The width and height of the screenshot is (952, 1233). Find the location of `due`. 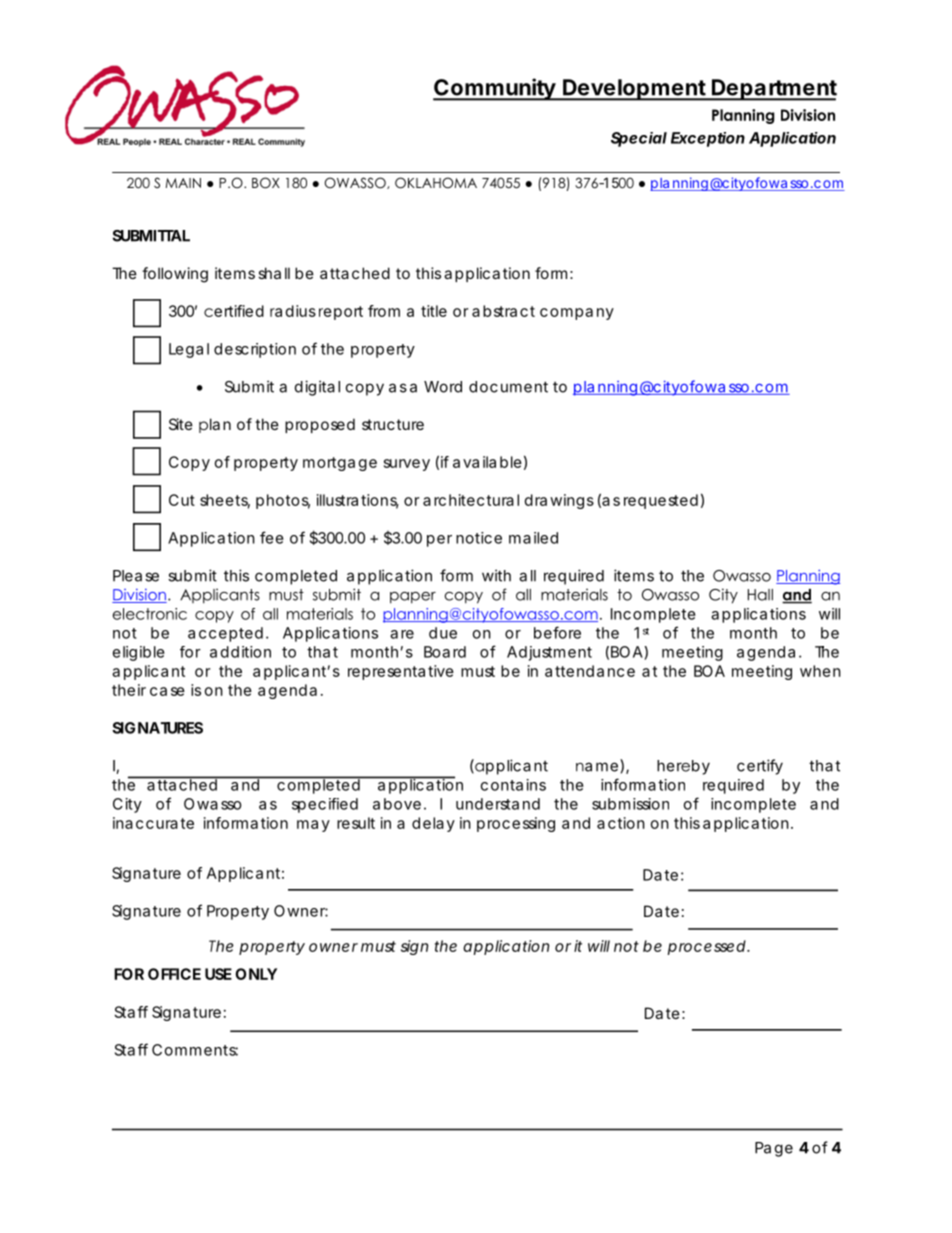

due is located at coordinates (443, 633).
